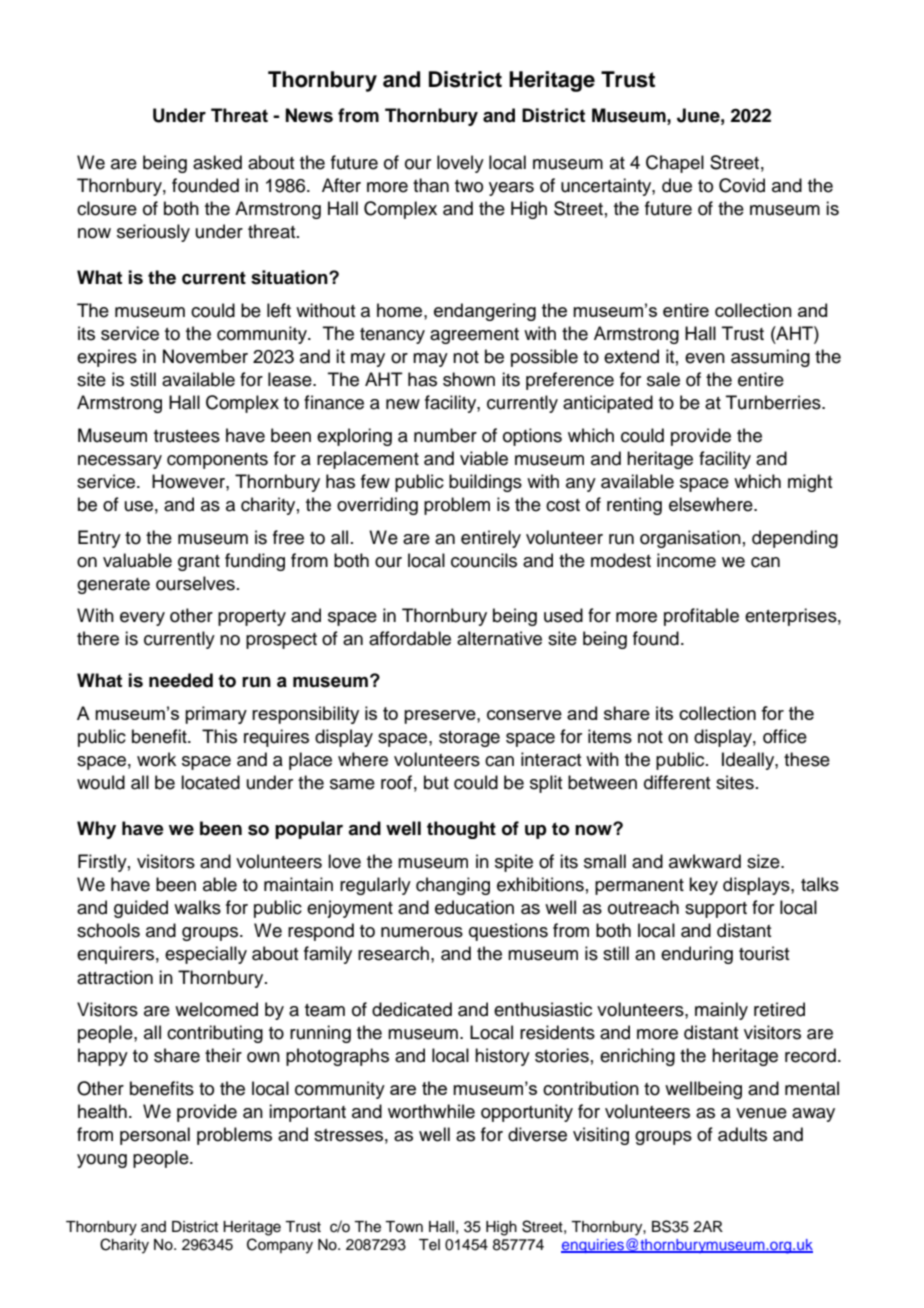 This image has width=924, height=1308. I want to click on needed, so click(181, 680).
